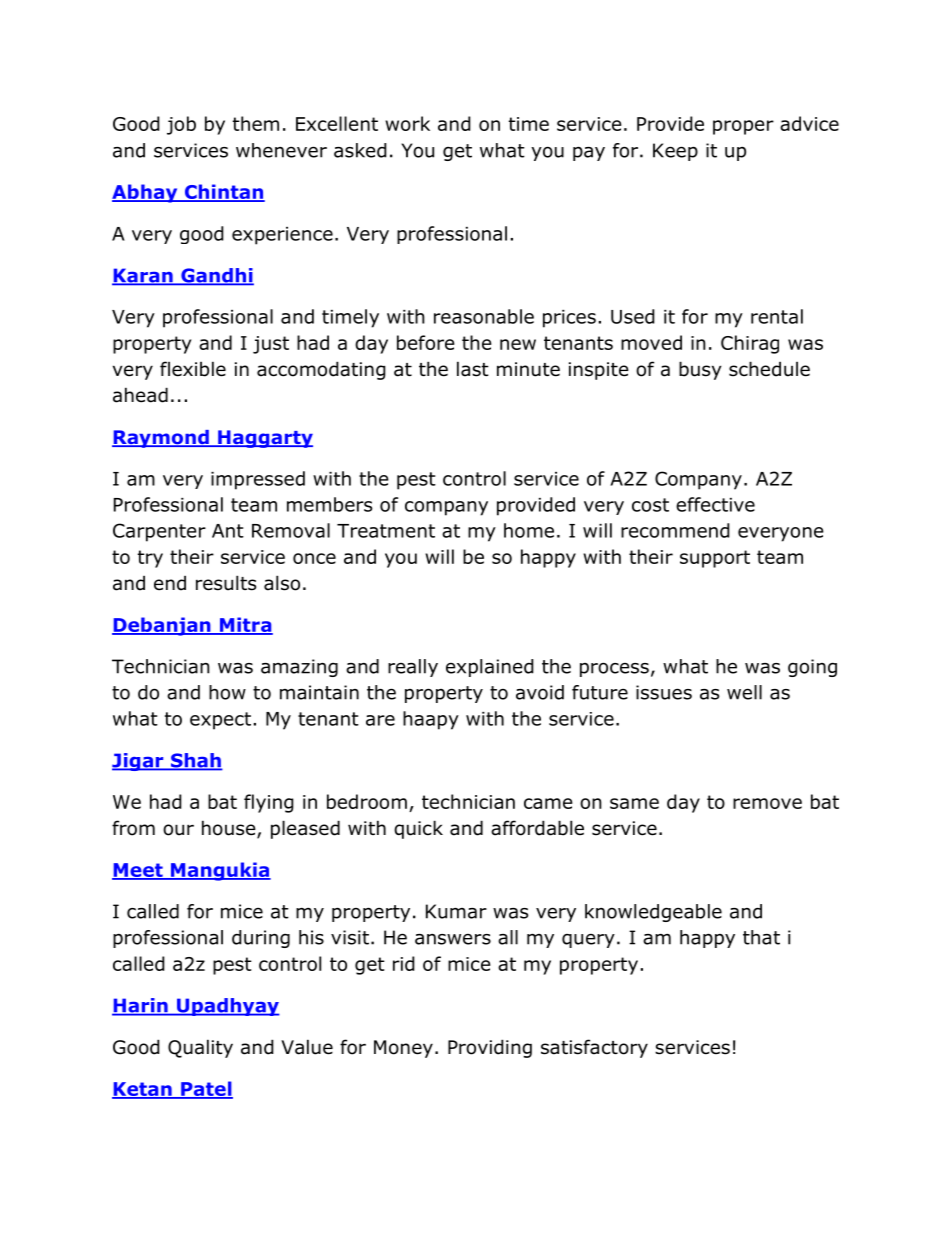  Describe the element at coordinates (675, 152) in the screenshot. I see `Keep` at that location.
